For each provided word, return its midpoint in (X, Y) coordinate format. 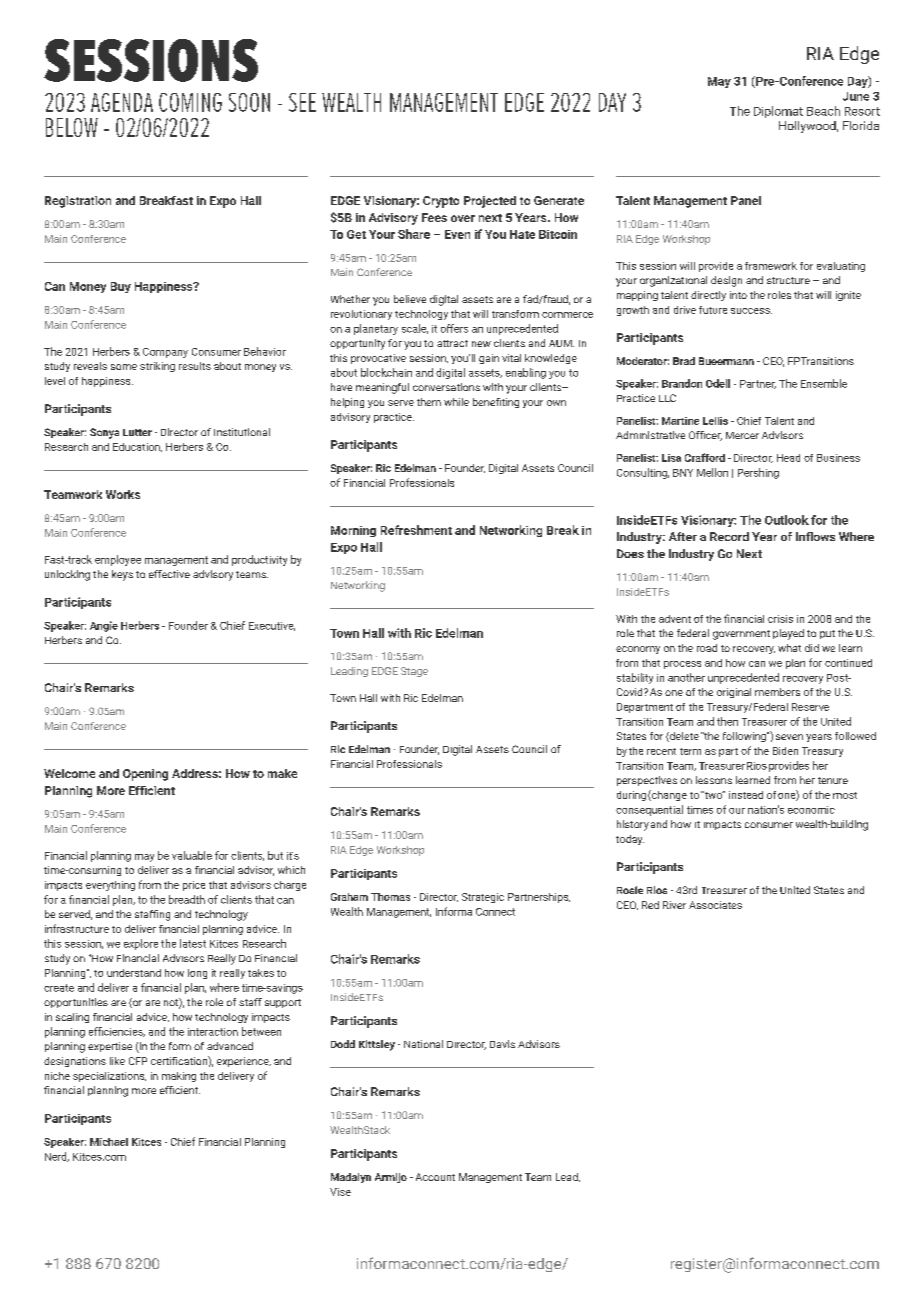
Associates (715, 905)
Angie (104, 626)
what (789, 648)
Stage (414, 672)
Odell (718, 383)
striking (157, 367)
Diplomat (778, 112)
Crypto (441, 202)
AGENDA (122, 102)
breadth (187, 899)
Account (435, 1177)
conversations (446, 387)
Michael (109, 1142)
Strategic (483, 898)
